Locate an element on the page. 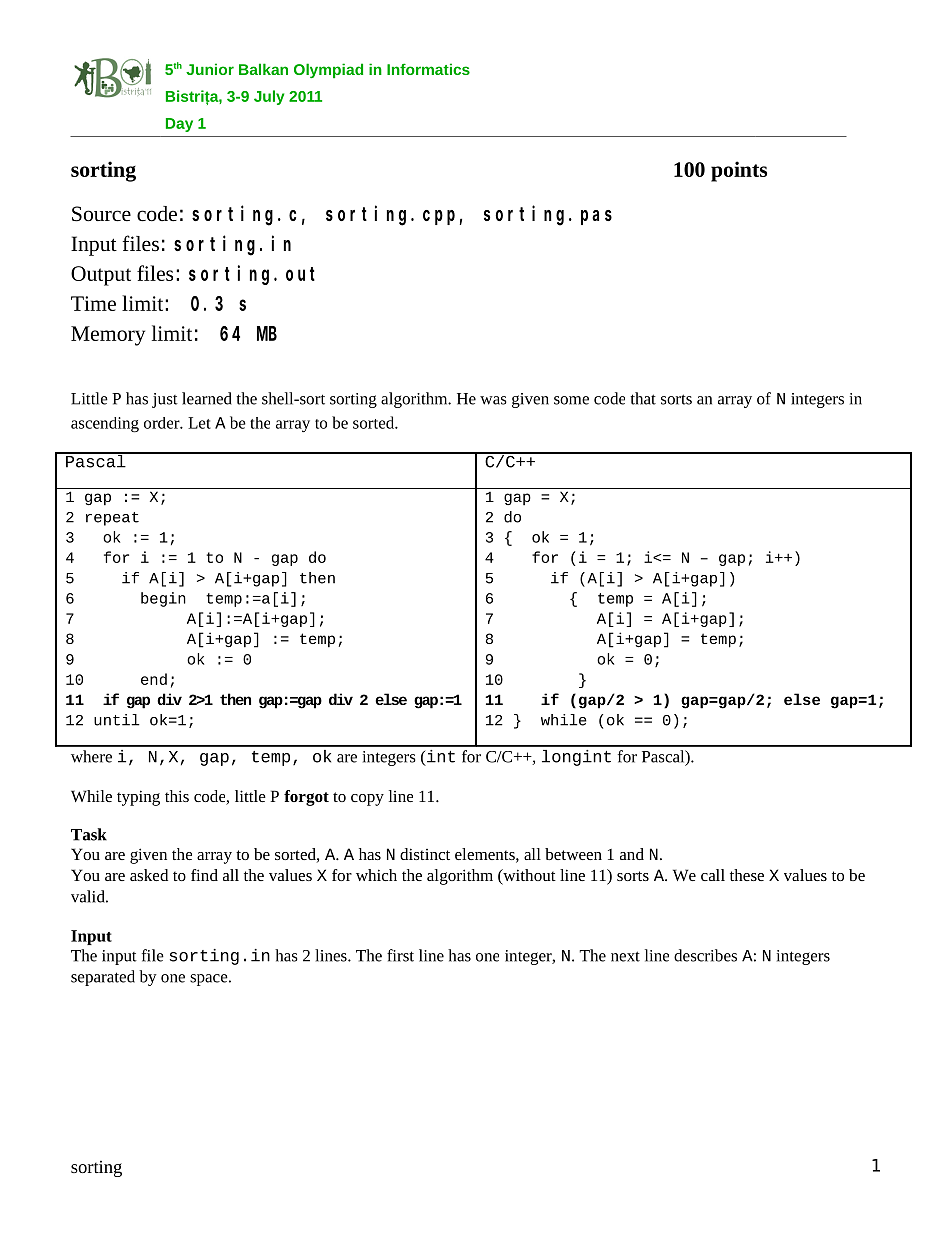 Image resolution: width=952 pixels, height=1233 pixels. repeat is located at coordinates (112, 519).
